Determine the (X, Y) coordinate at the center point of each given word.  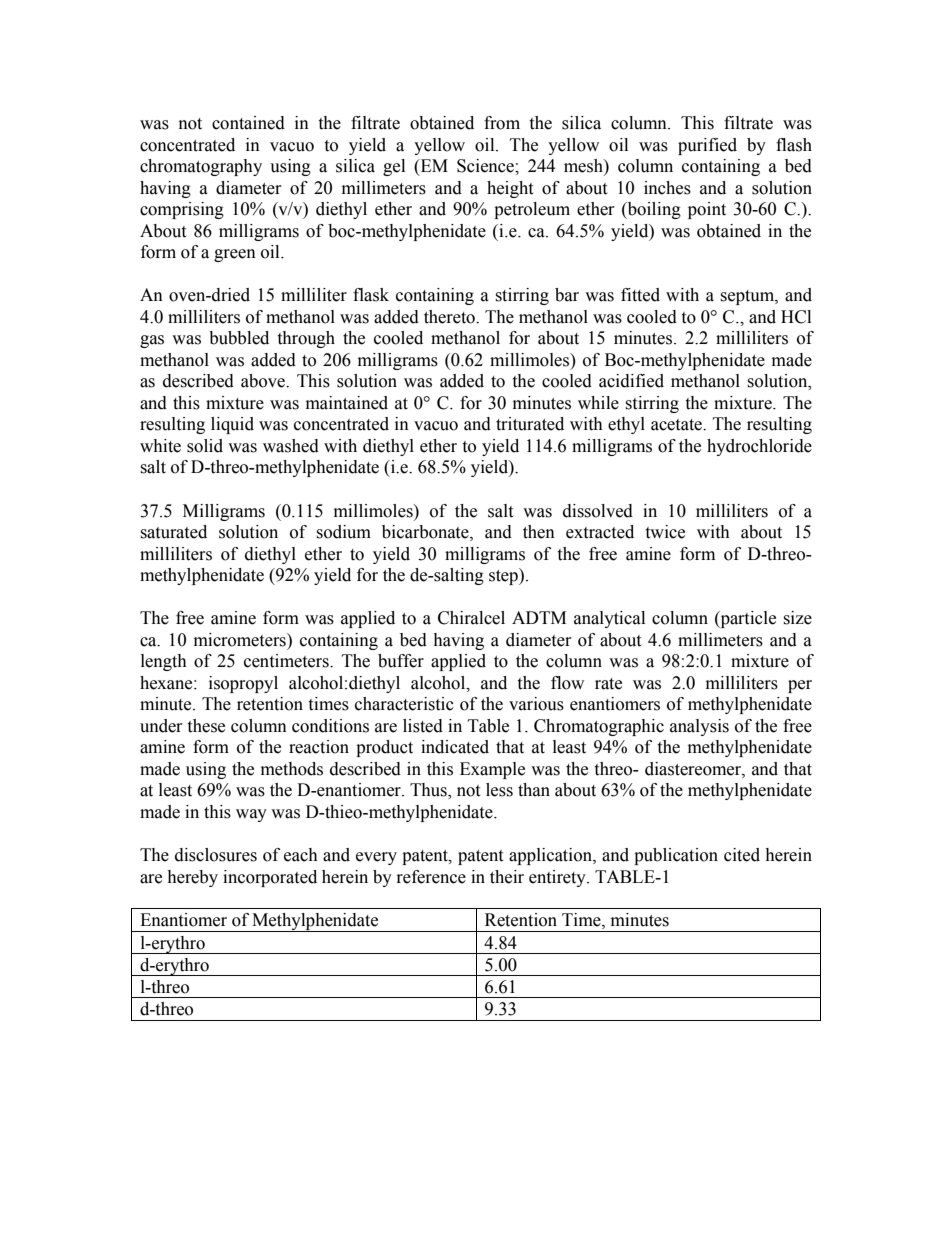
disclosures (216, 855)
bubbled (239, 338)
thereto (450, 317)
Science (486, 166)
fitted (640, 295)
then (539, 532)
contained (248, 123)
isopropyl (243, 684)
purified (707, 146)
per (800, 686)
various (536, 704)
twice (665, 532)
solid (205, 446)
